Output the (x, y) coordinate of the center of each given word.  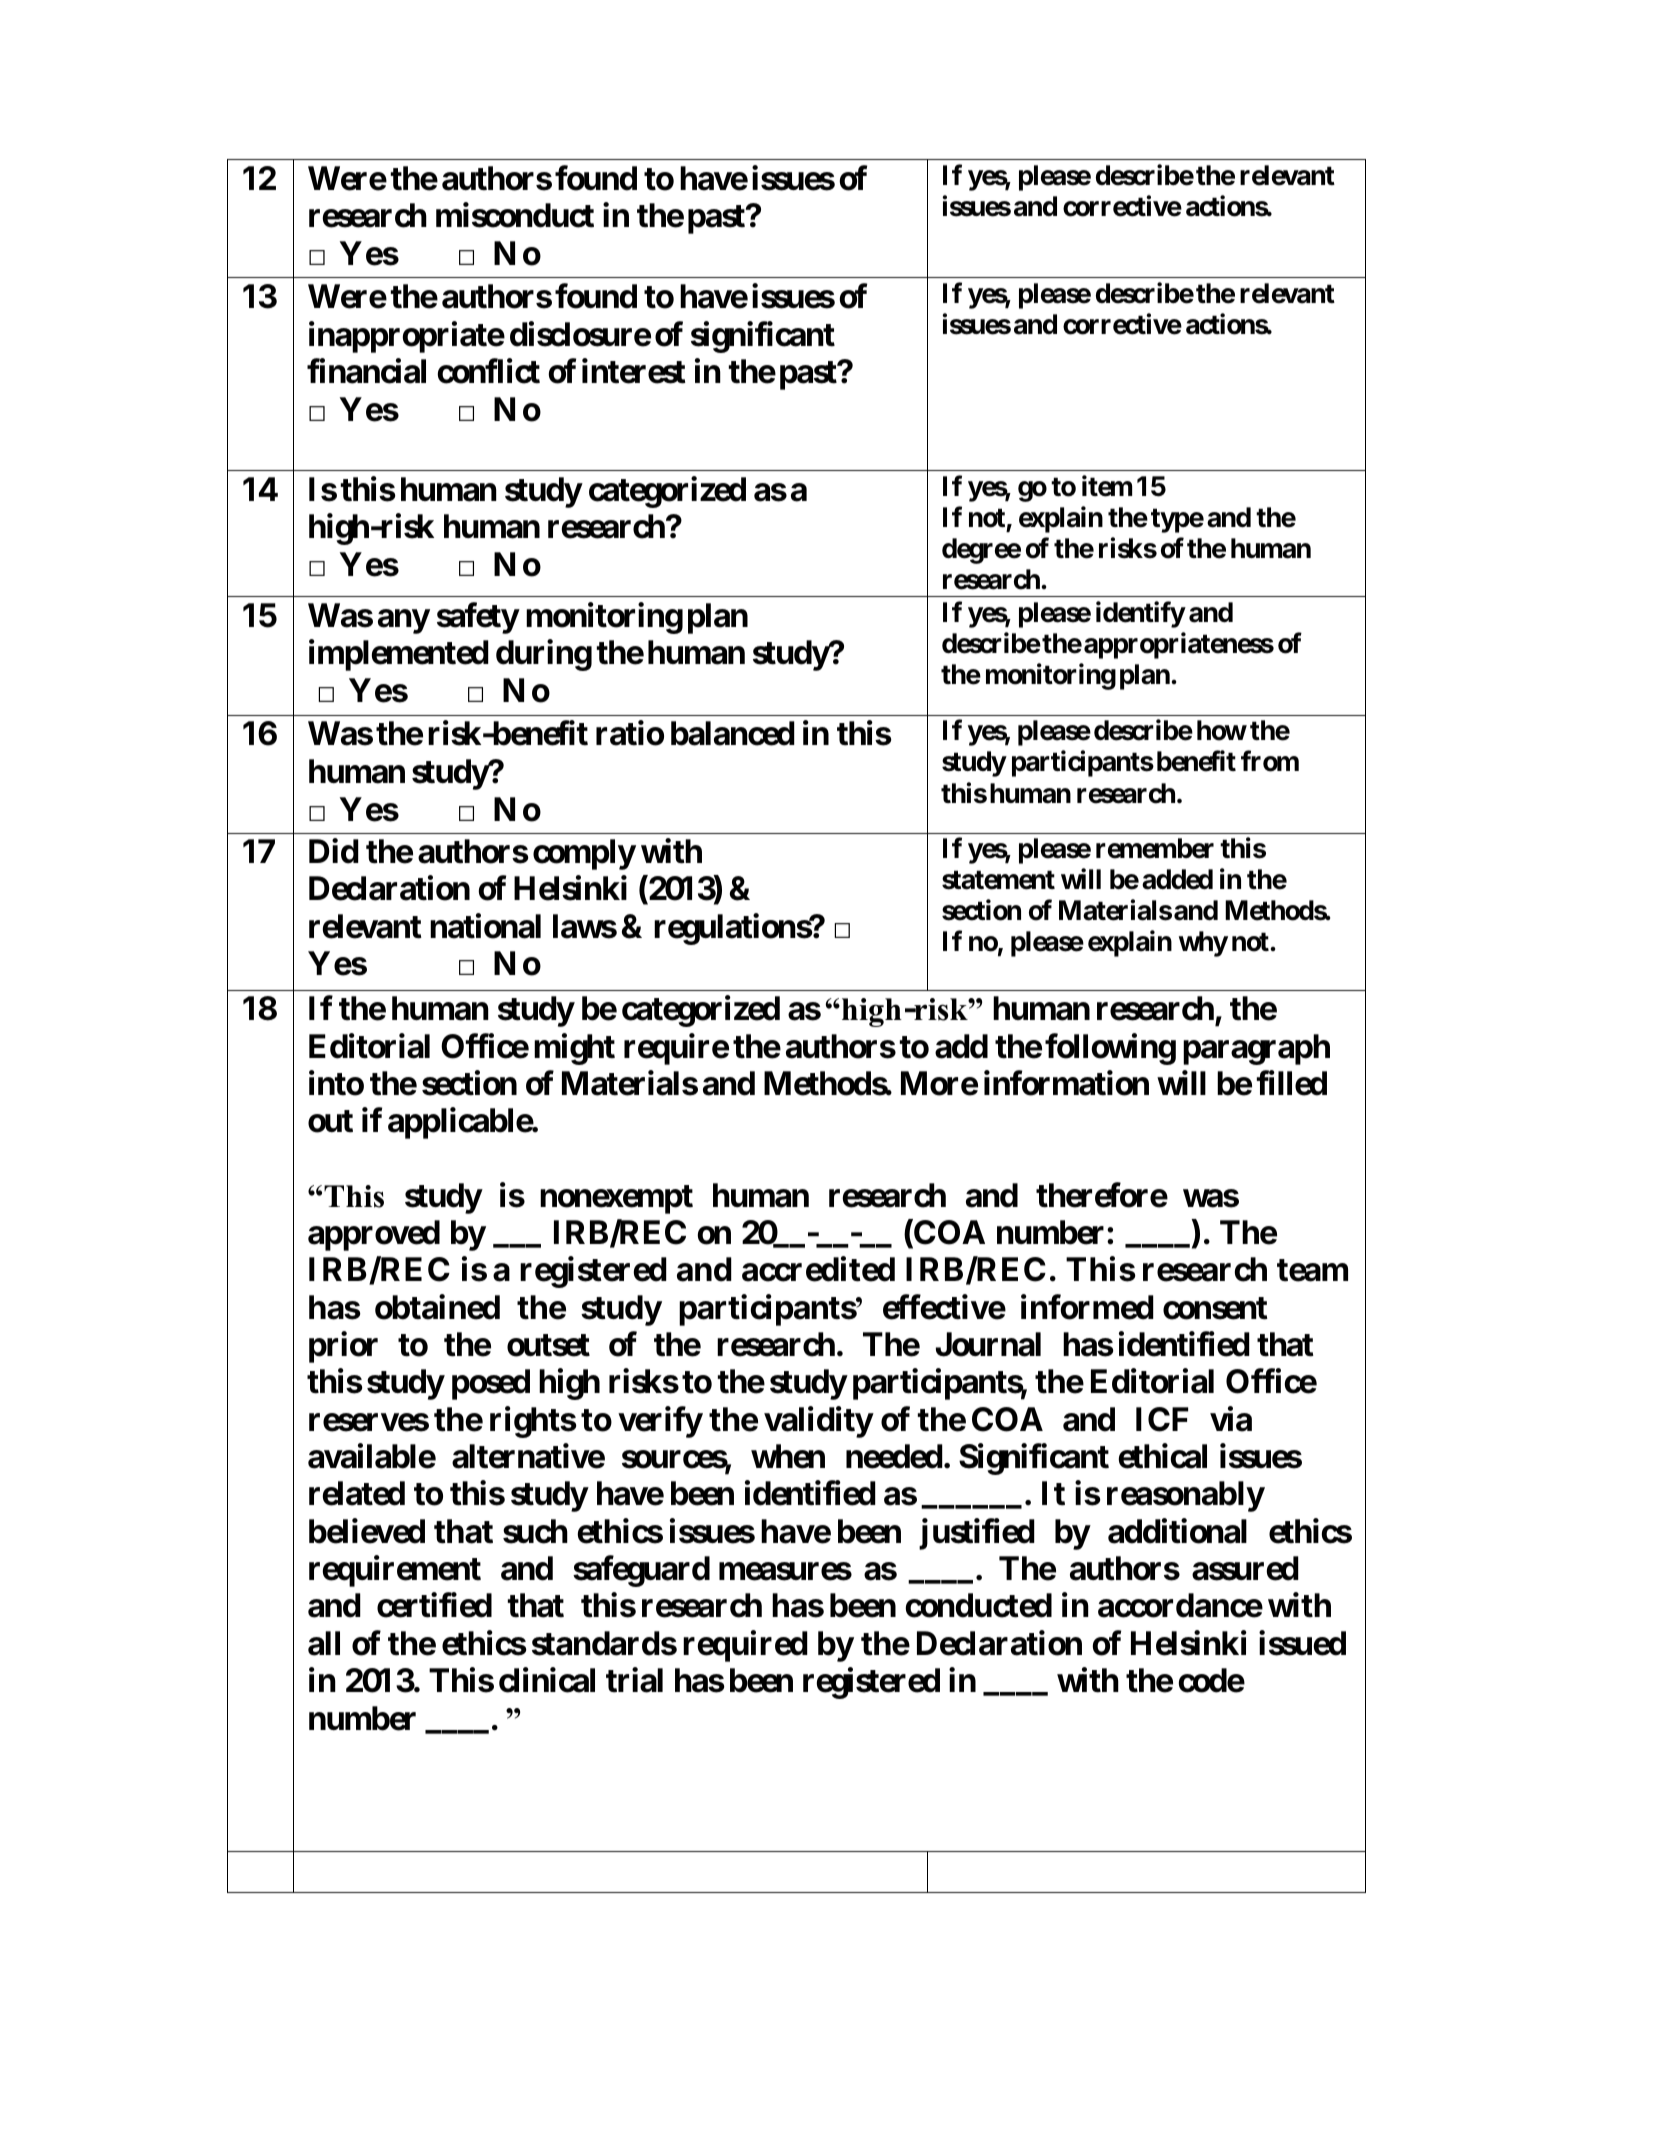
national (485, 926)
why (1203, 944)
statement (998, 880)
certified (434, 1605)
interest (634, 371)
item (1107, 486)
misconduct (515, 215)
